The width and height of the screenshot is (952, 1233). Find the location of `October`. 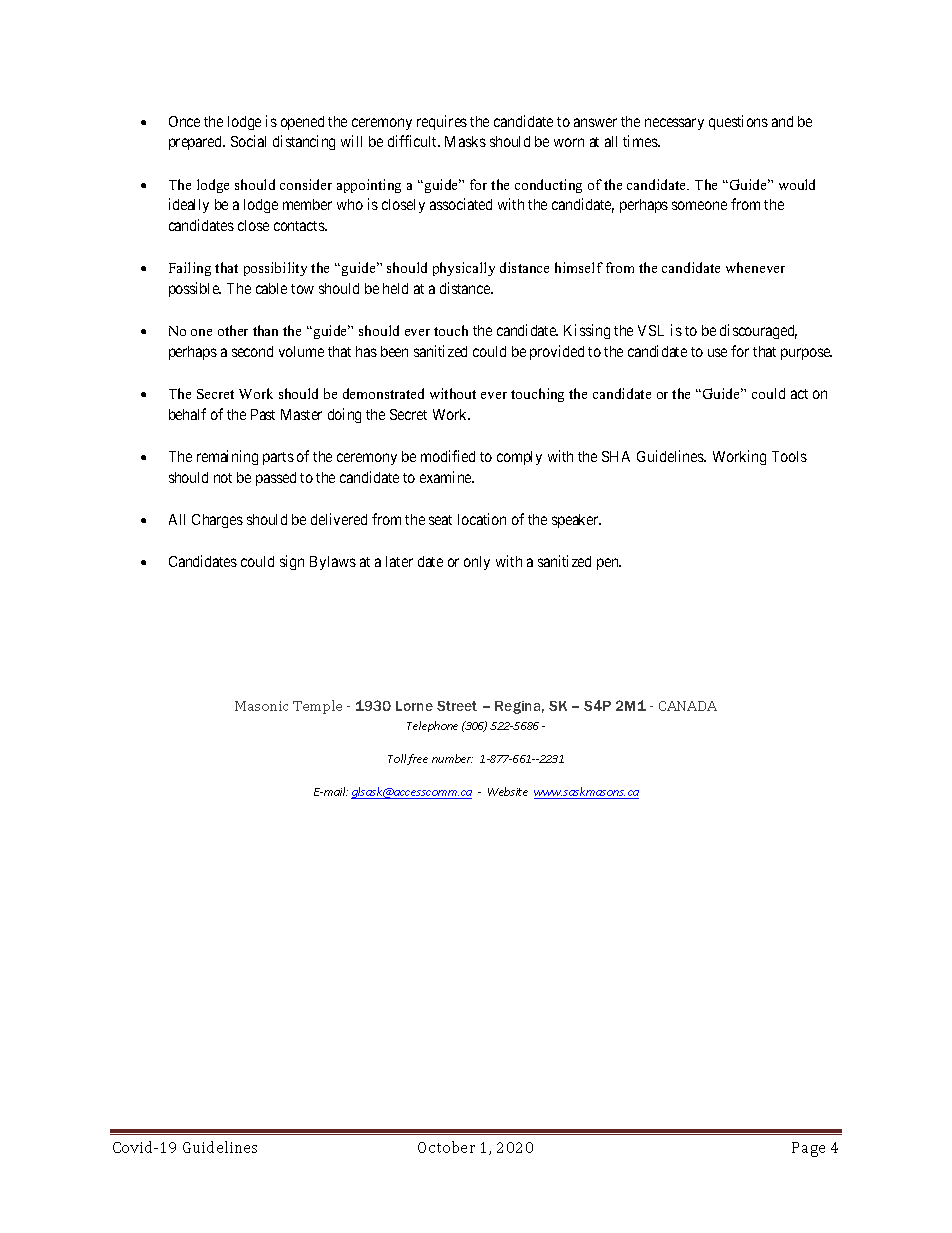

October is located at coordinates (446, 1147).
